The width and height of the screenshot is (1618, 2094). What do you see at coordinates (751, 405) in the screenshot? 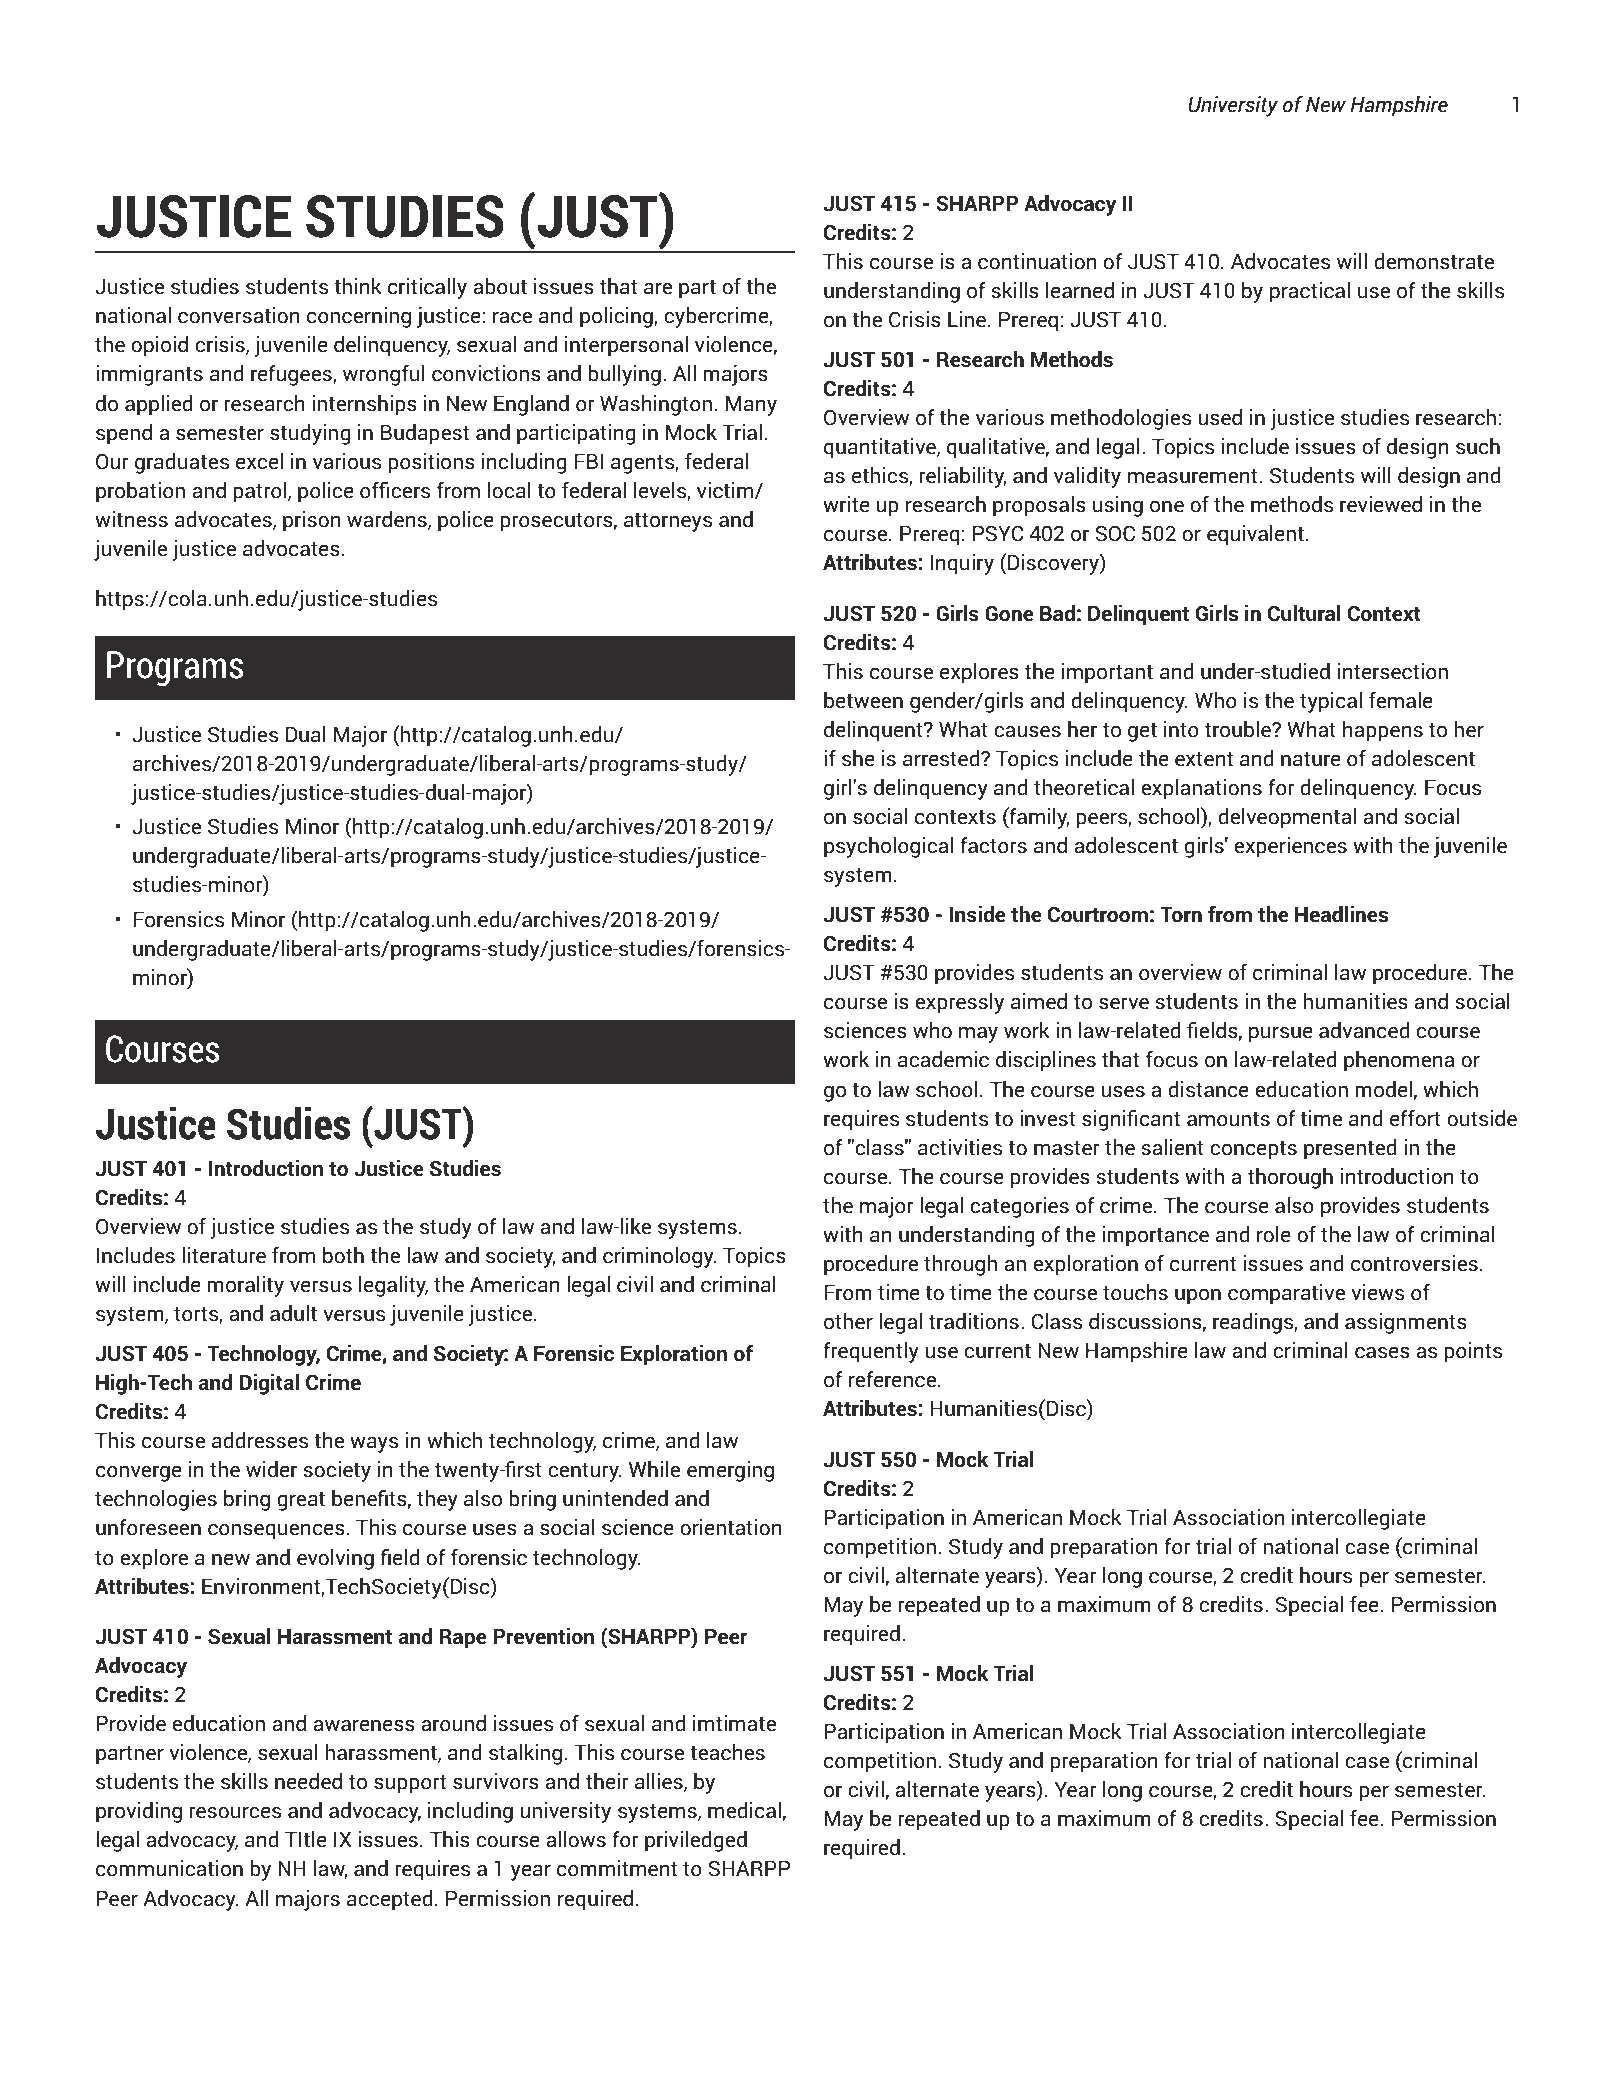
I see `Many` at bounding box center [751, 405].
